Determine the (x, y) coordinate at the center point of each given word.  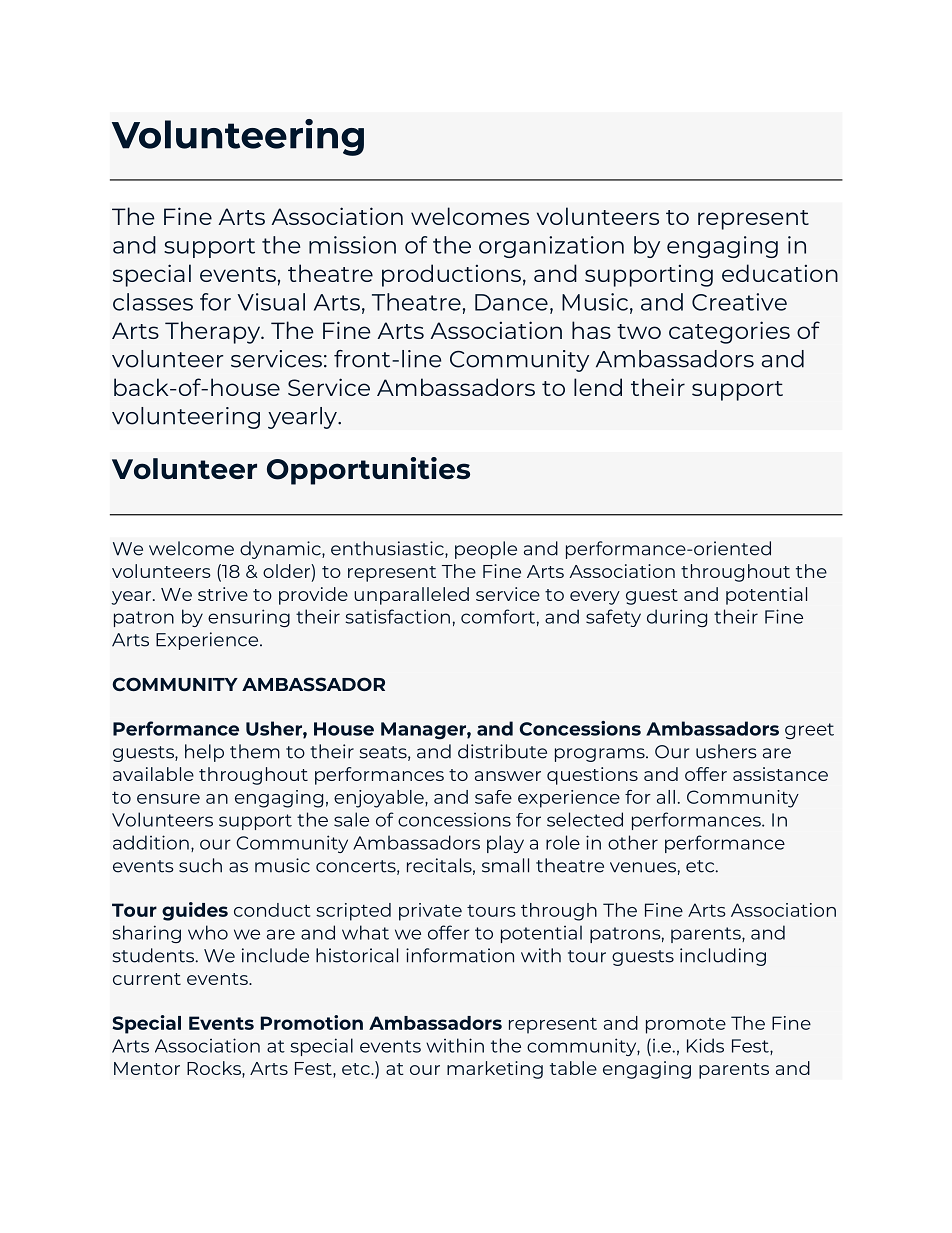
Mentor (147, 1068)
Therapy (214, 332)
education (780, 273)
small (505, 865)
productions (451, 275)
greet (809, 731)
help (204, 753)
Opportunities (368, 471)
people (486, 550)
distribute (502, 751)
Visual (271, 302)
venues (643, 867)
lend (598, 387)
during (677, 618)
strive (223, 594)
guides (195, 911)
